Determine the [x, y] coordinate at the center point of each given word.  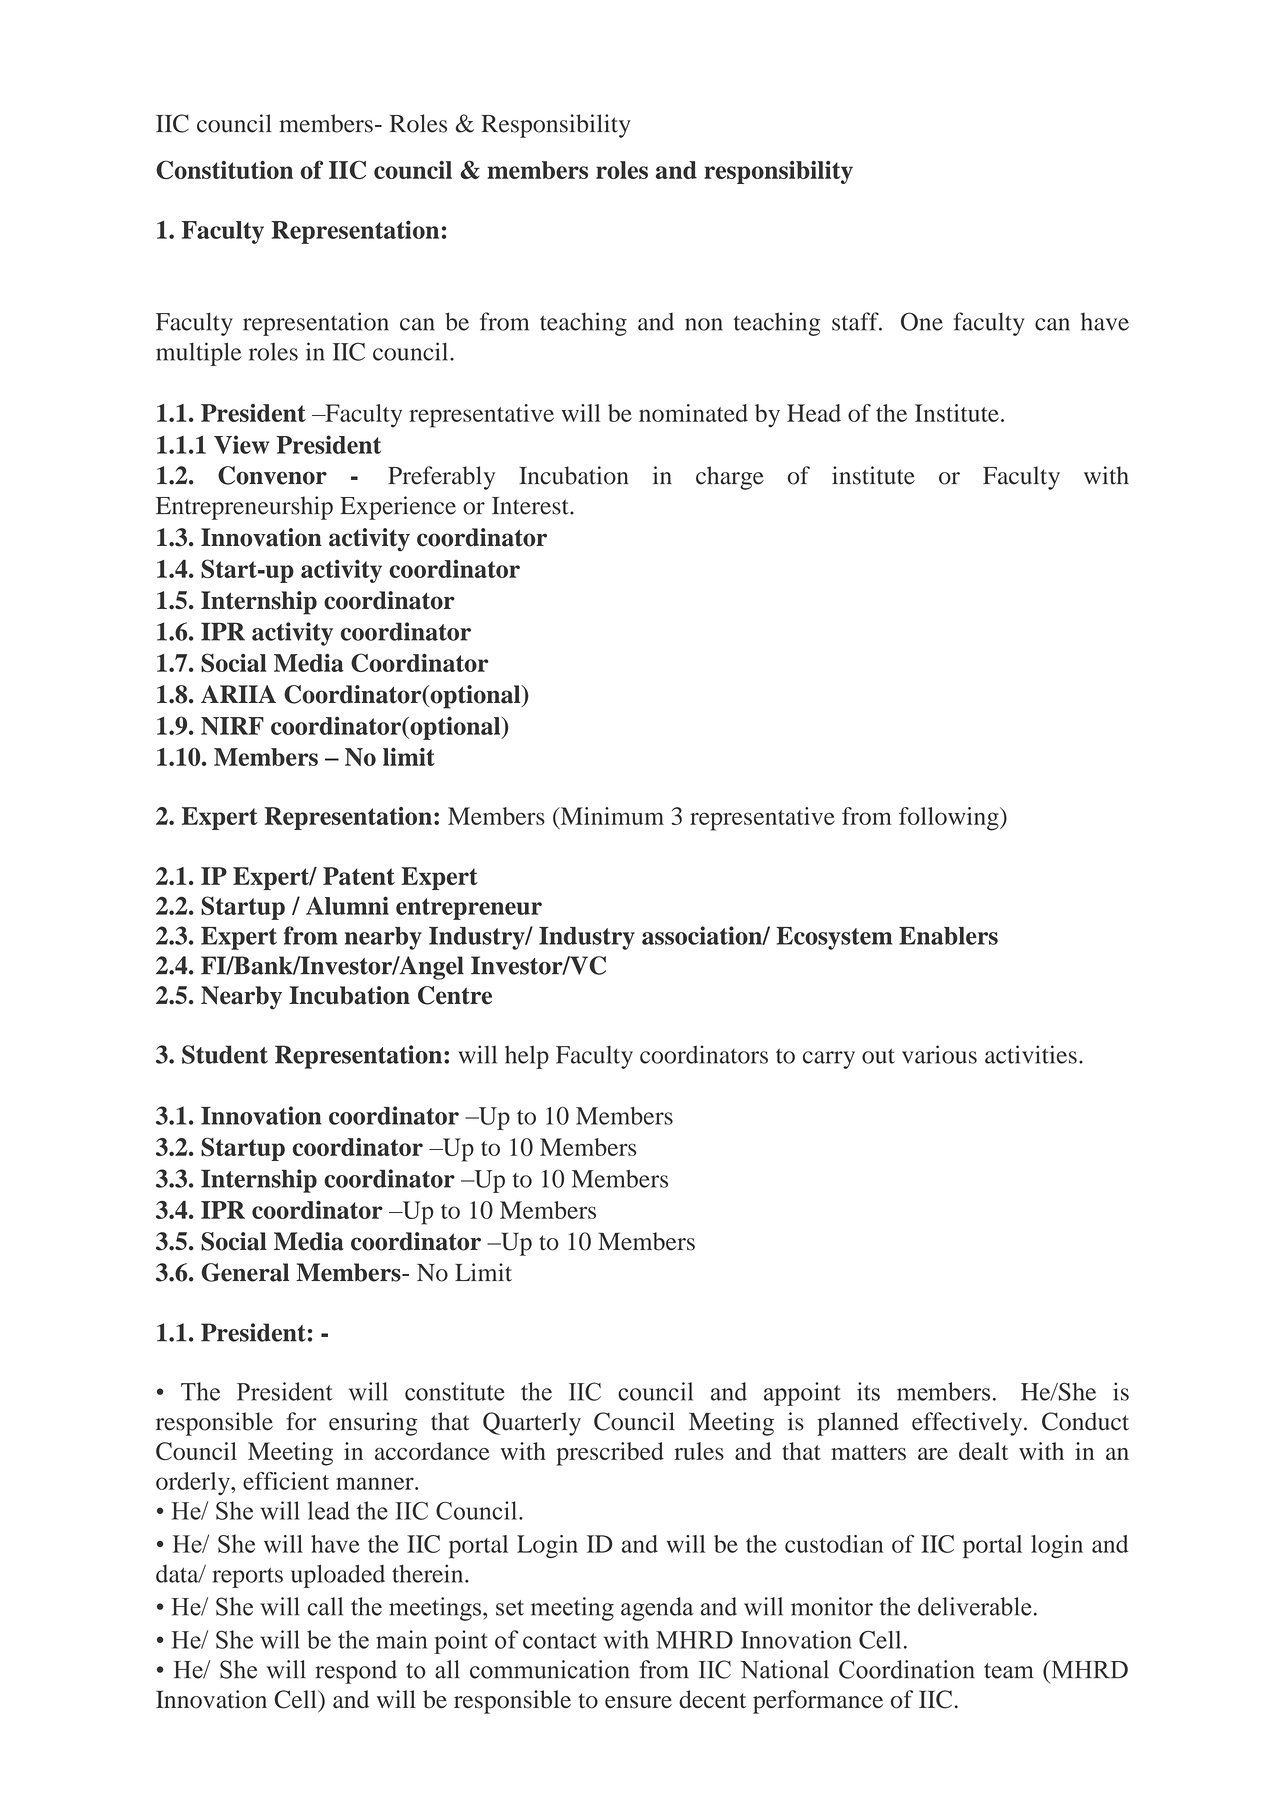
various [939, 1054]
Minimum [611, 816]
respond [356, 1672]
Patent [359, 876]
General [245, 1272]
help [527, 1057]
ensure [638, 1702]
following [950, 819]
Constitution [224, 169]
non [704, 324]
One [922, 321]
